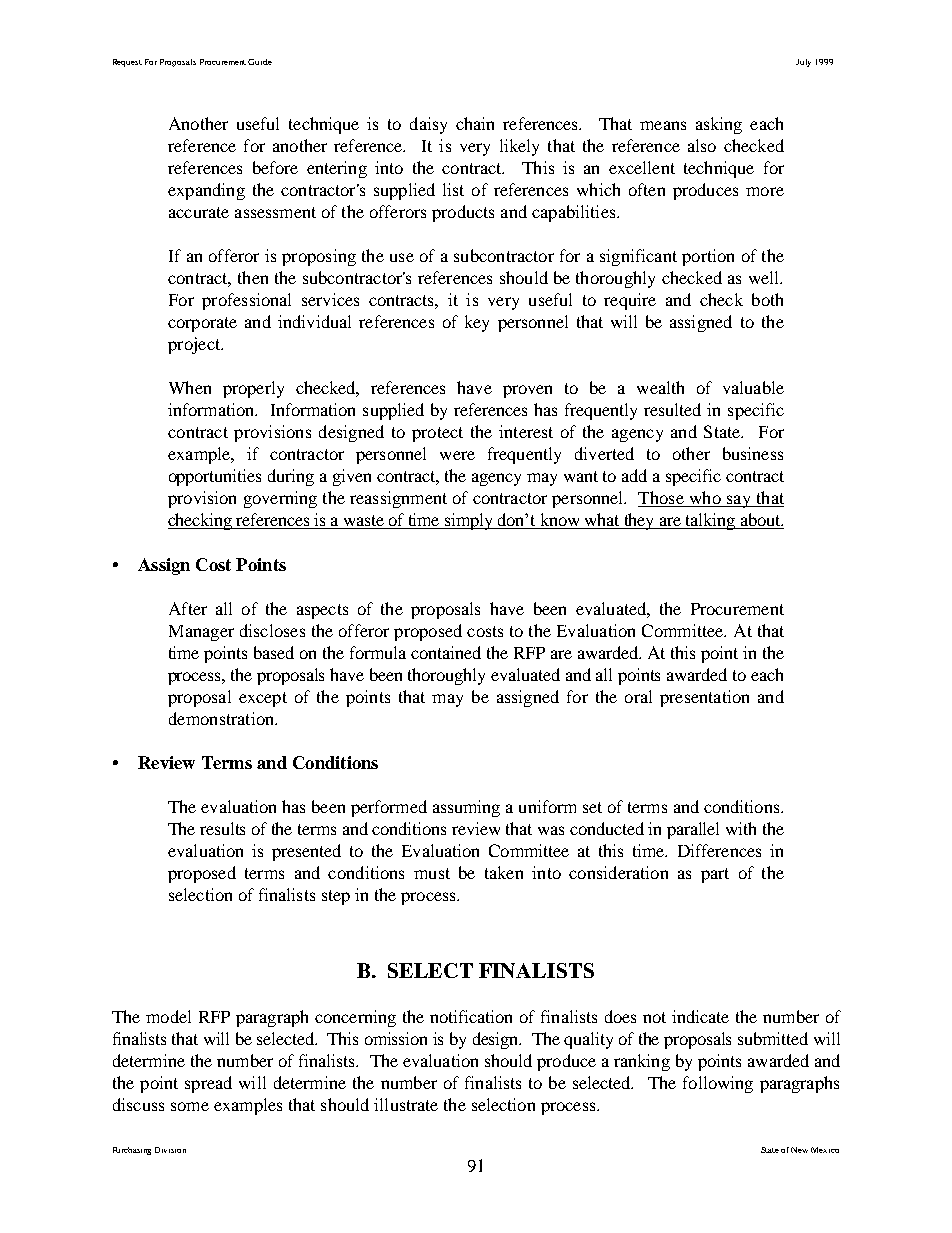 Image resolution: width=952 pixels, height=1233 pixels. Describe the element at coordinates (222, 828) in the screenshot. I see `results` at that location.
